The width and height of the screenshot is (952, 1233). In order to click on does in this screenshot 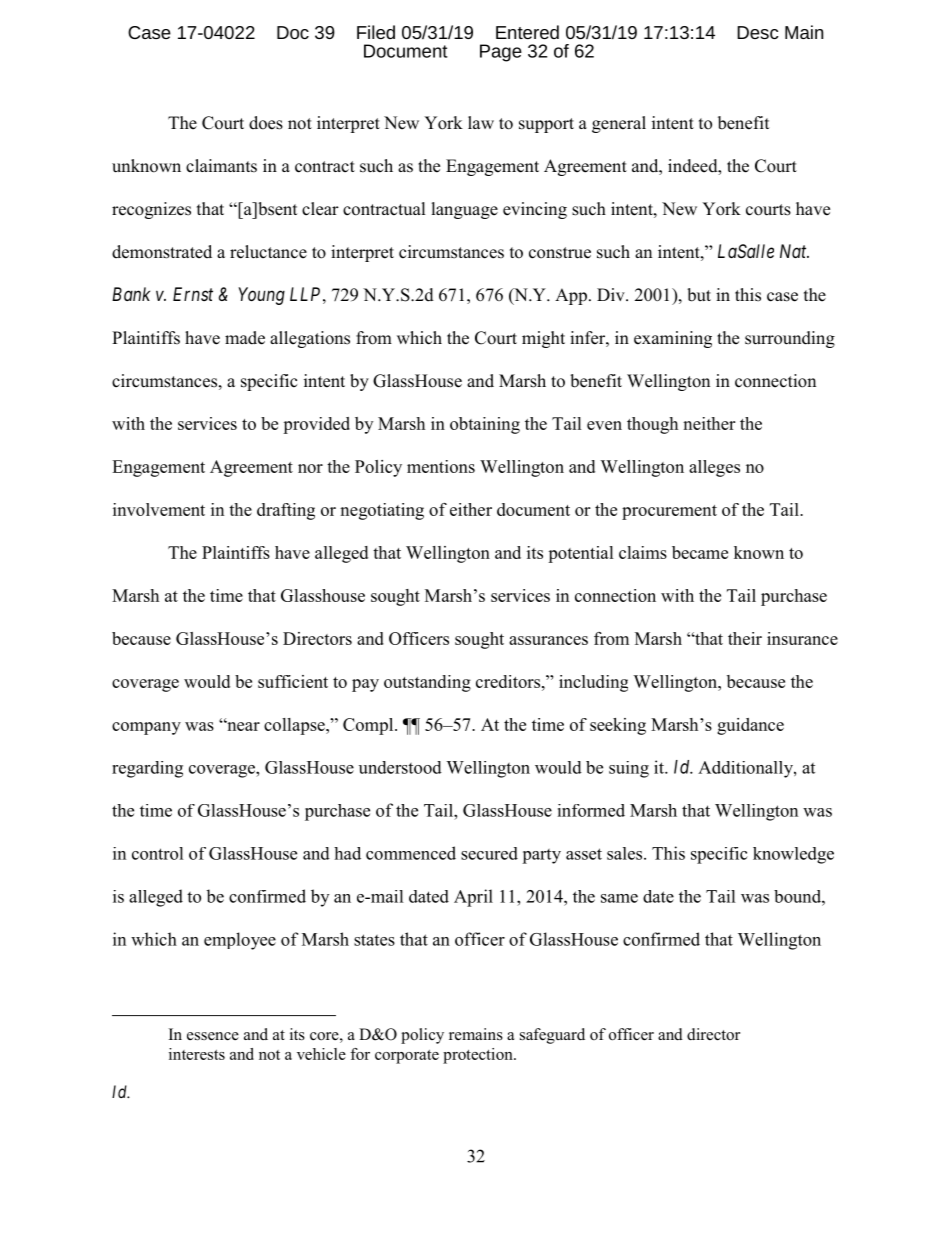, I will do `click(266, 123)`.
